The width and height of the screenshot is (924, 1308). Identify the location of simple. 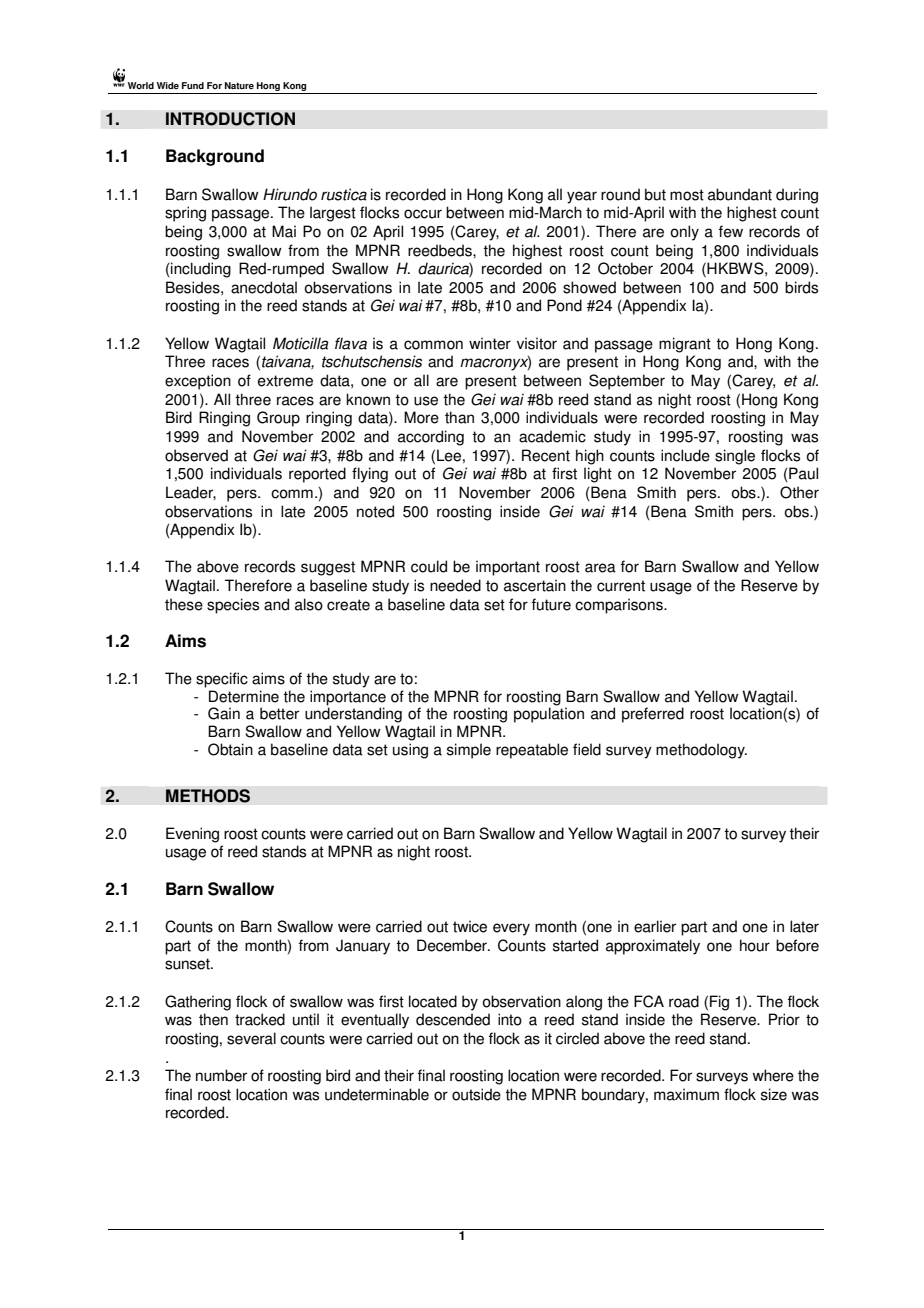
(469, 751).
